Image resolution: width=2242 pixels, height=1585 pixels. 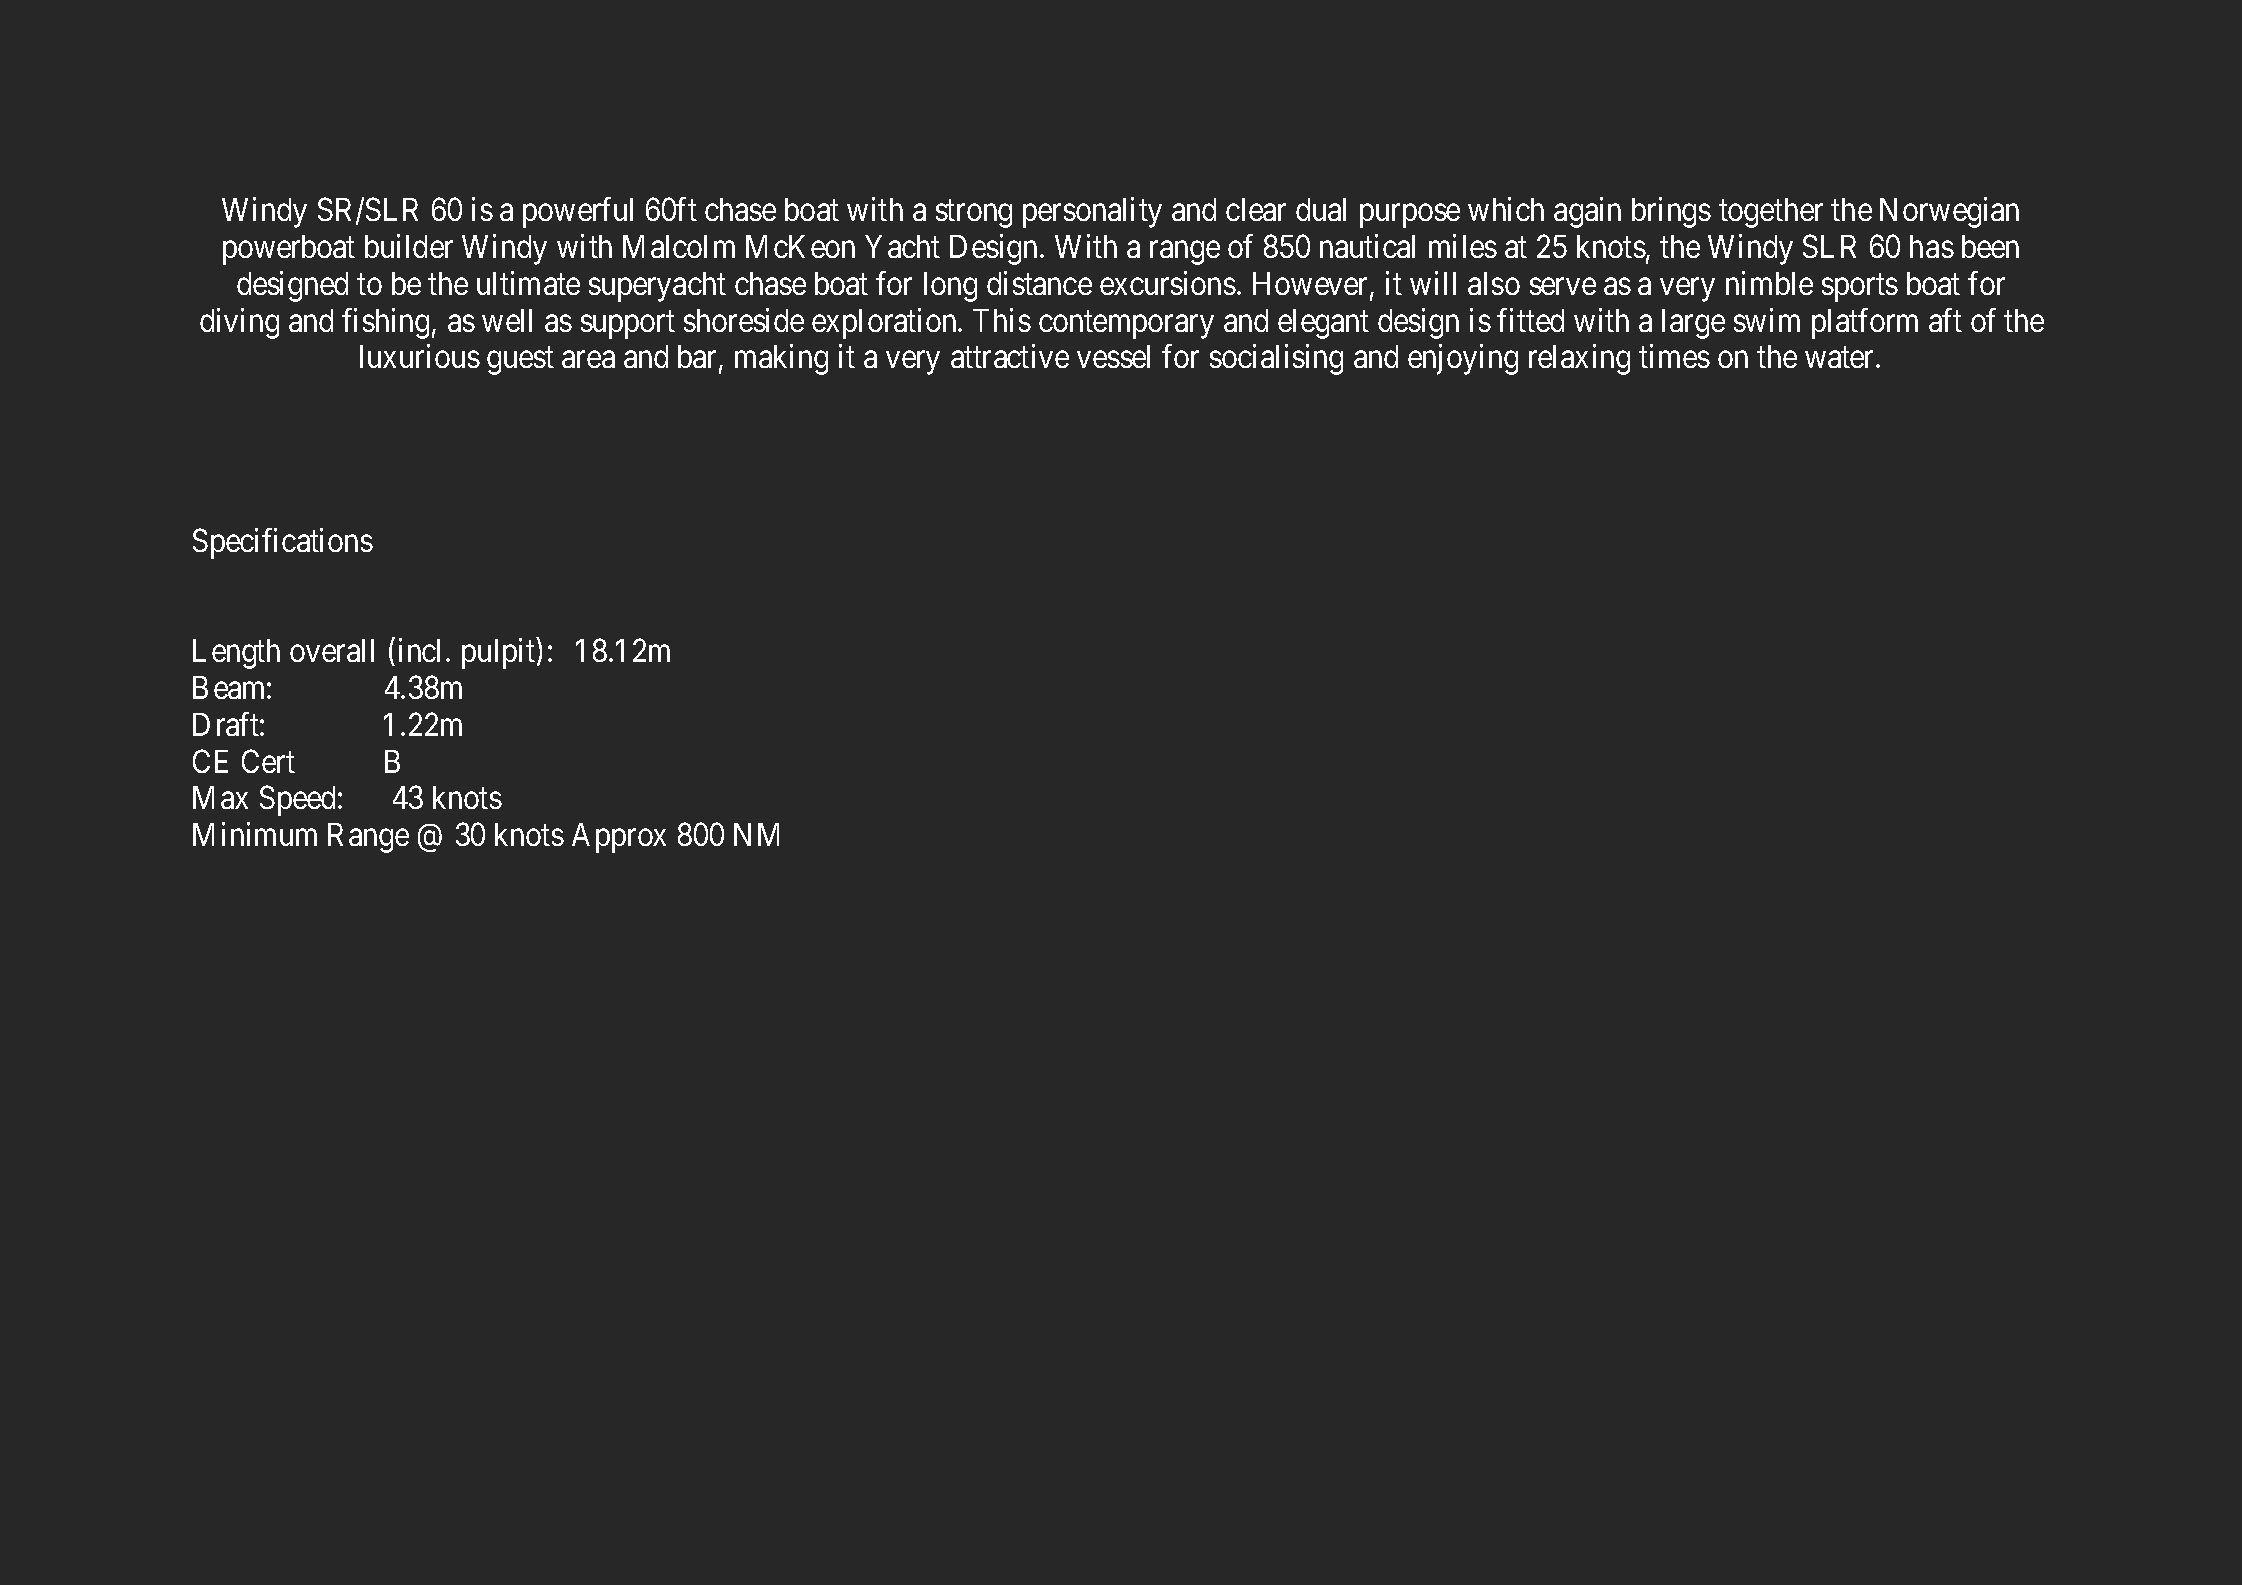 What do you see at coordinates (500, 653) in the image?
I see `pulpit` at bounding box center [500, 653].
